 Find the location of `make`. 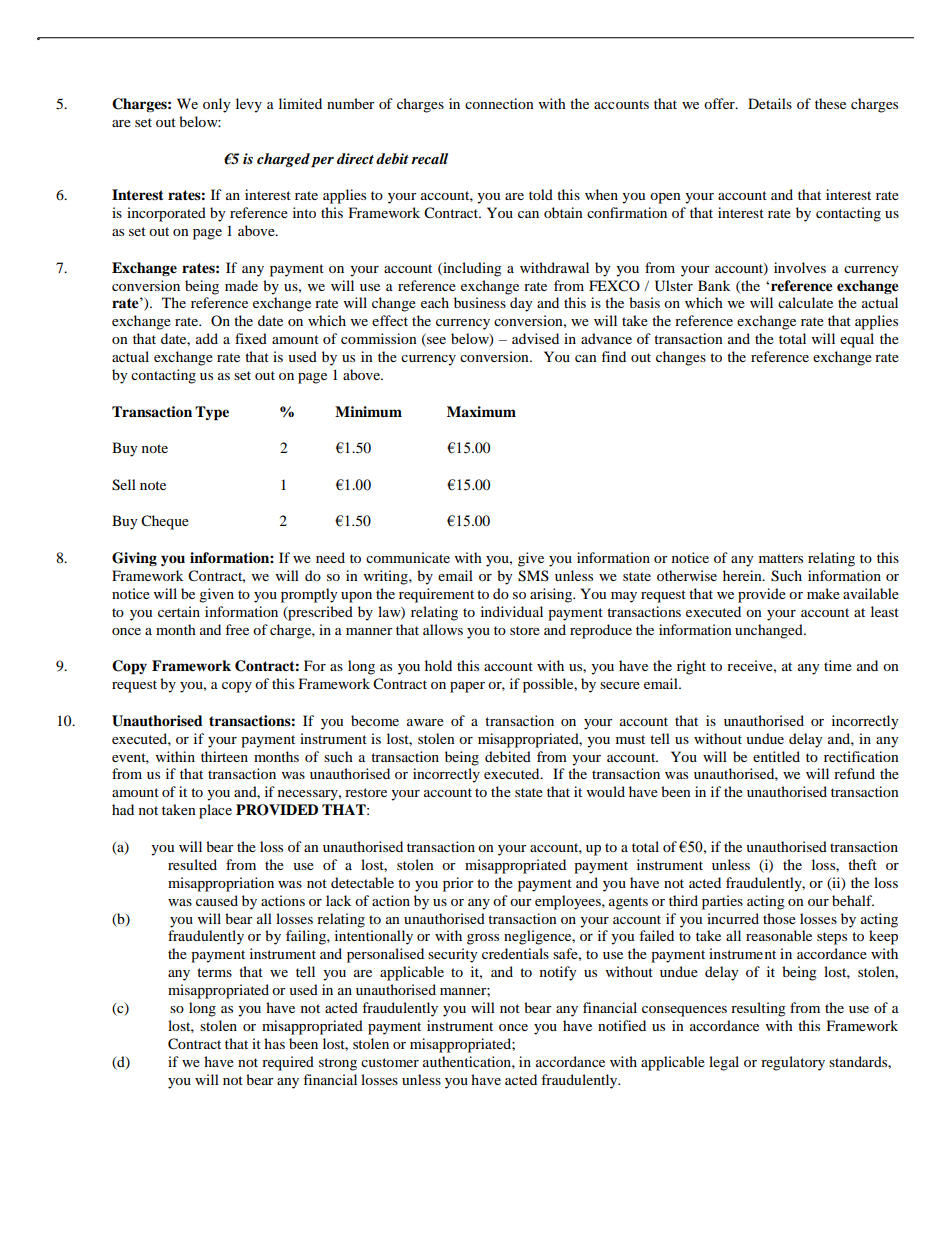

make is located at coordinates (823, 593).
